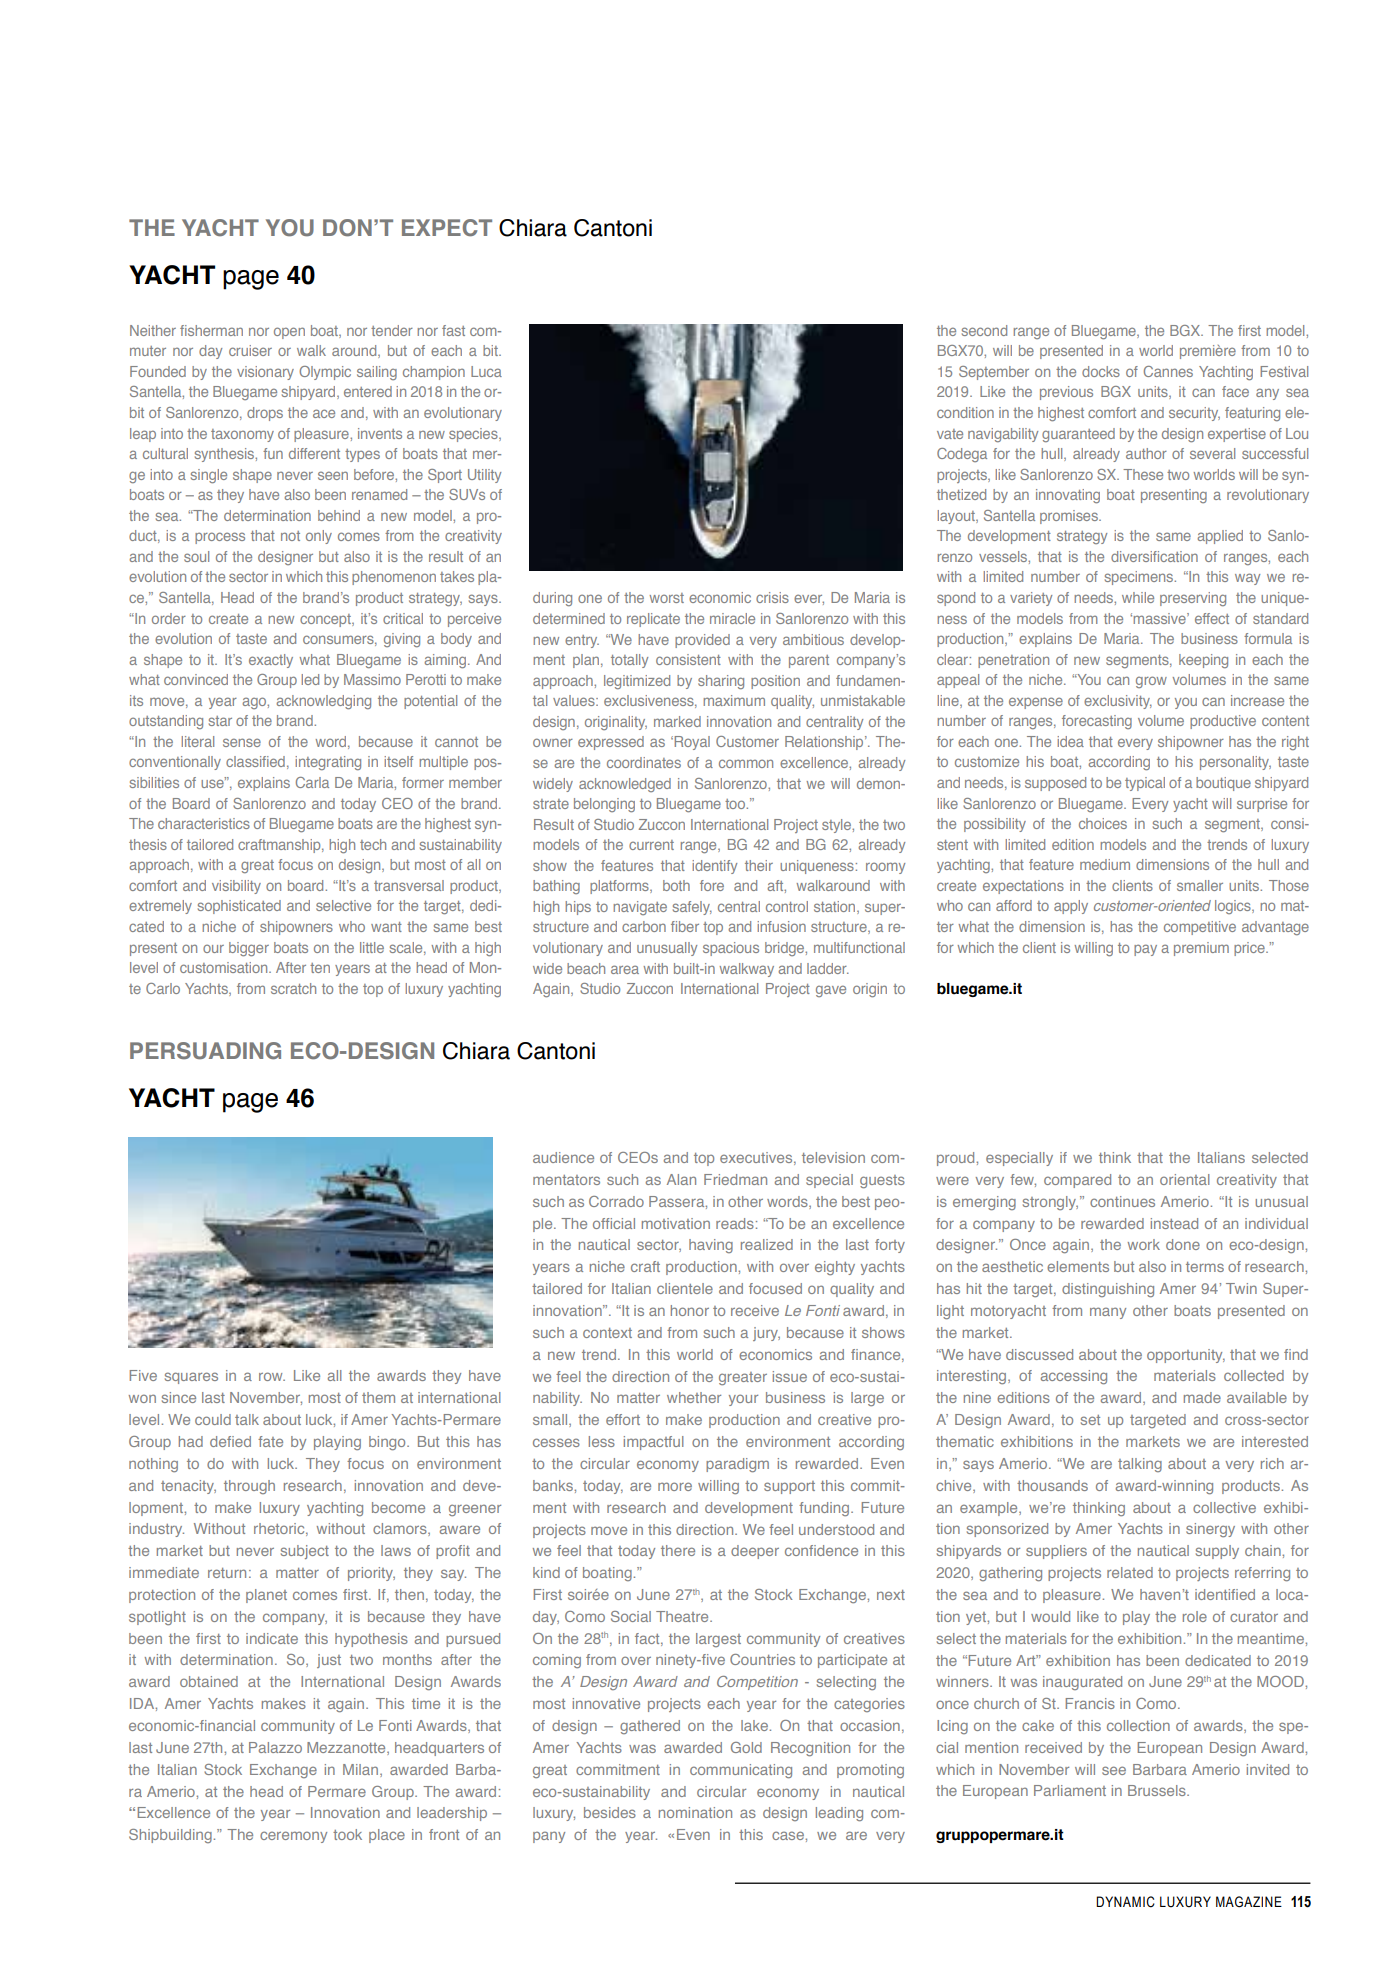  What do you see at coordinates (205, 1051) in the screenshot?
I see `PERSUADING` at bounding box center [205, 1051].
